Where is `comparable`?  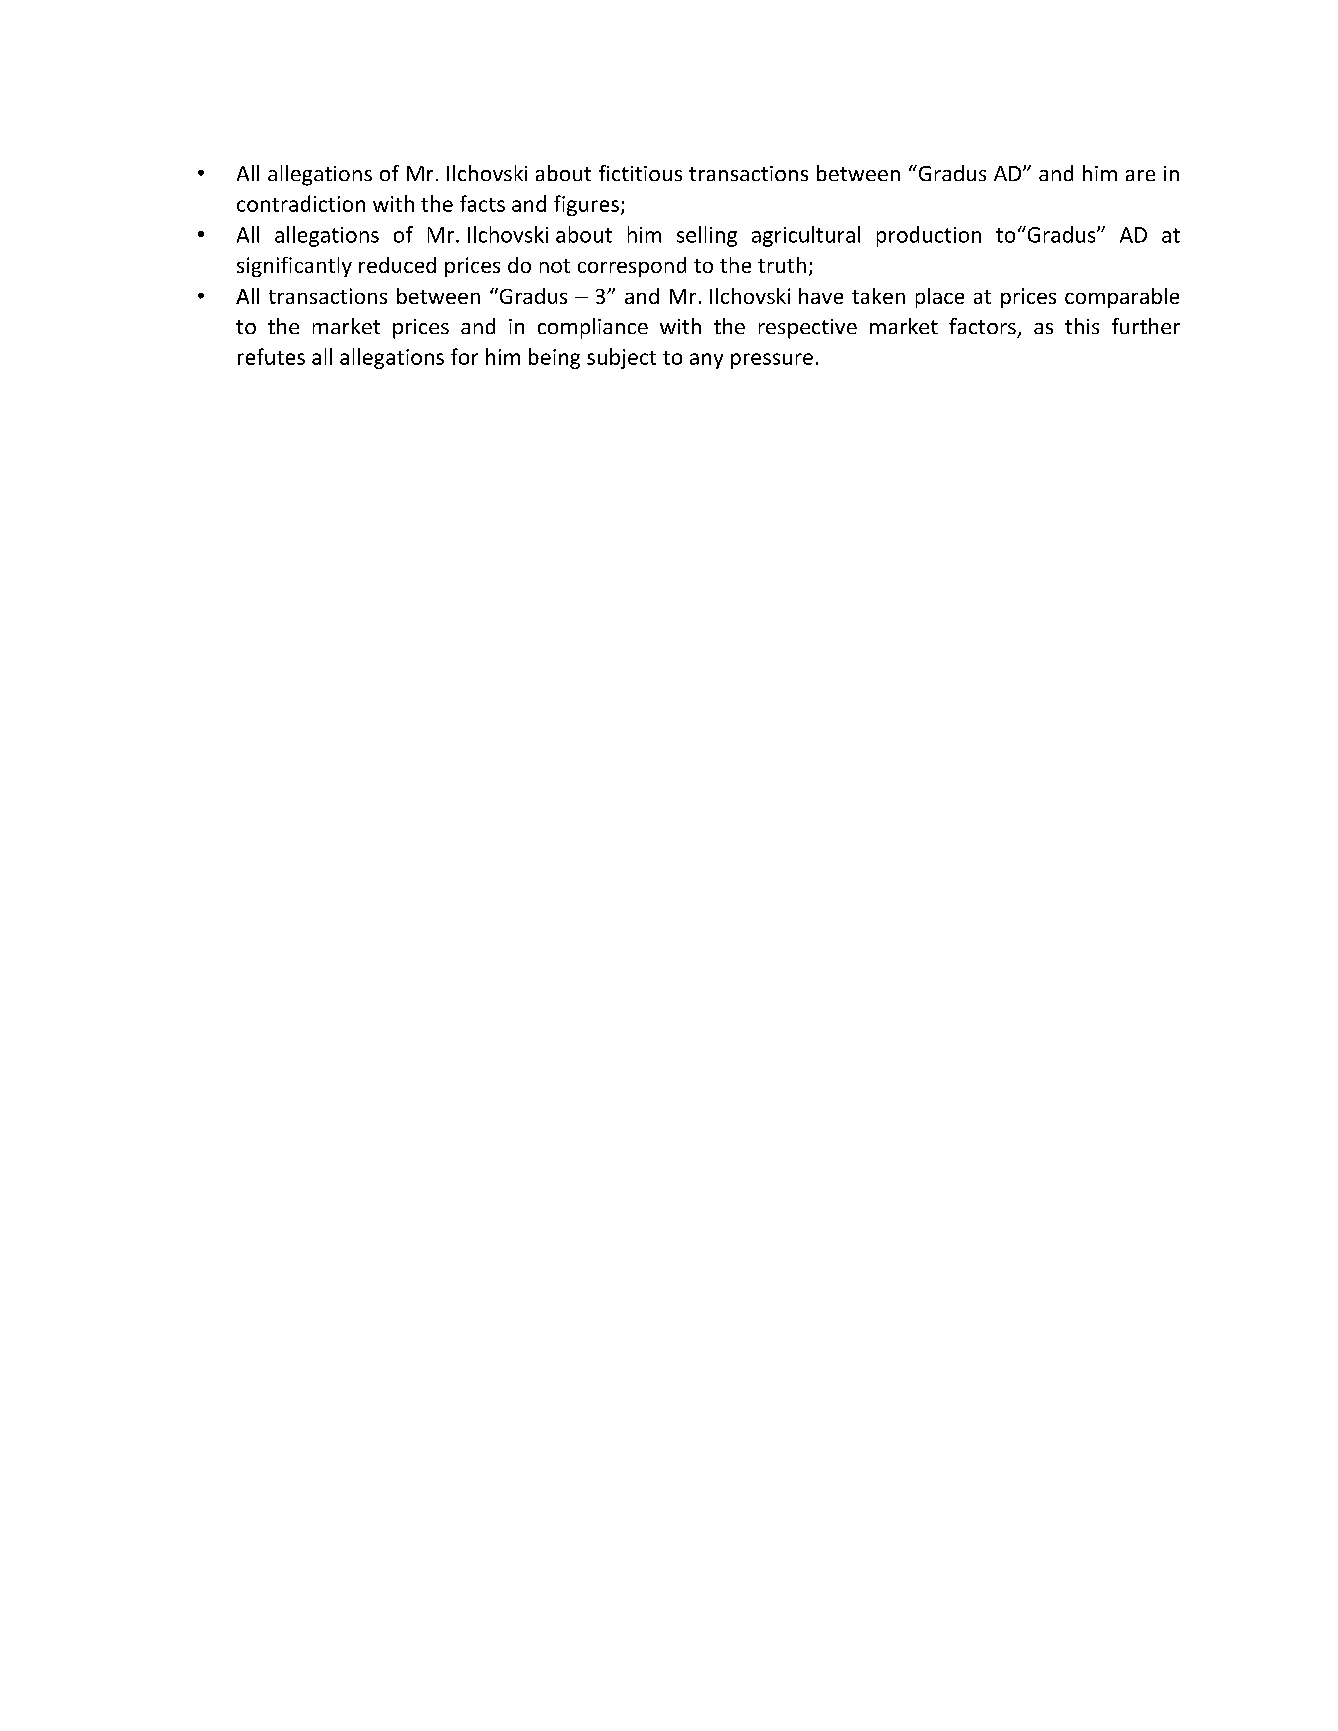
comparable is located at coordinates (1122, 298).
